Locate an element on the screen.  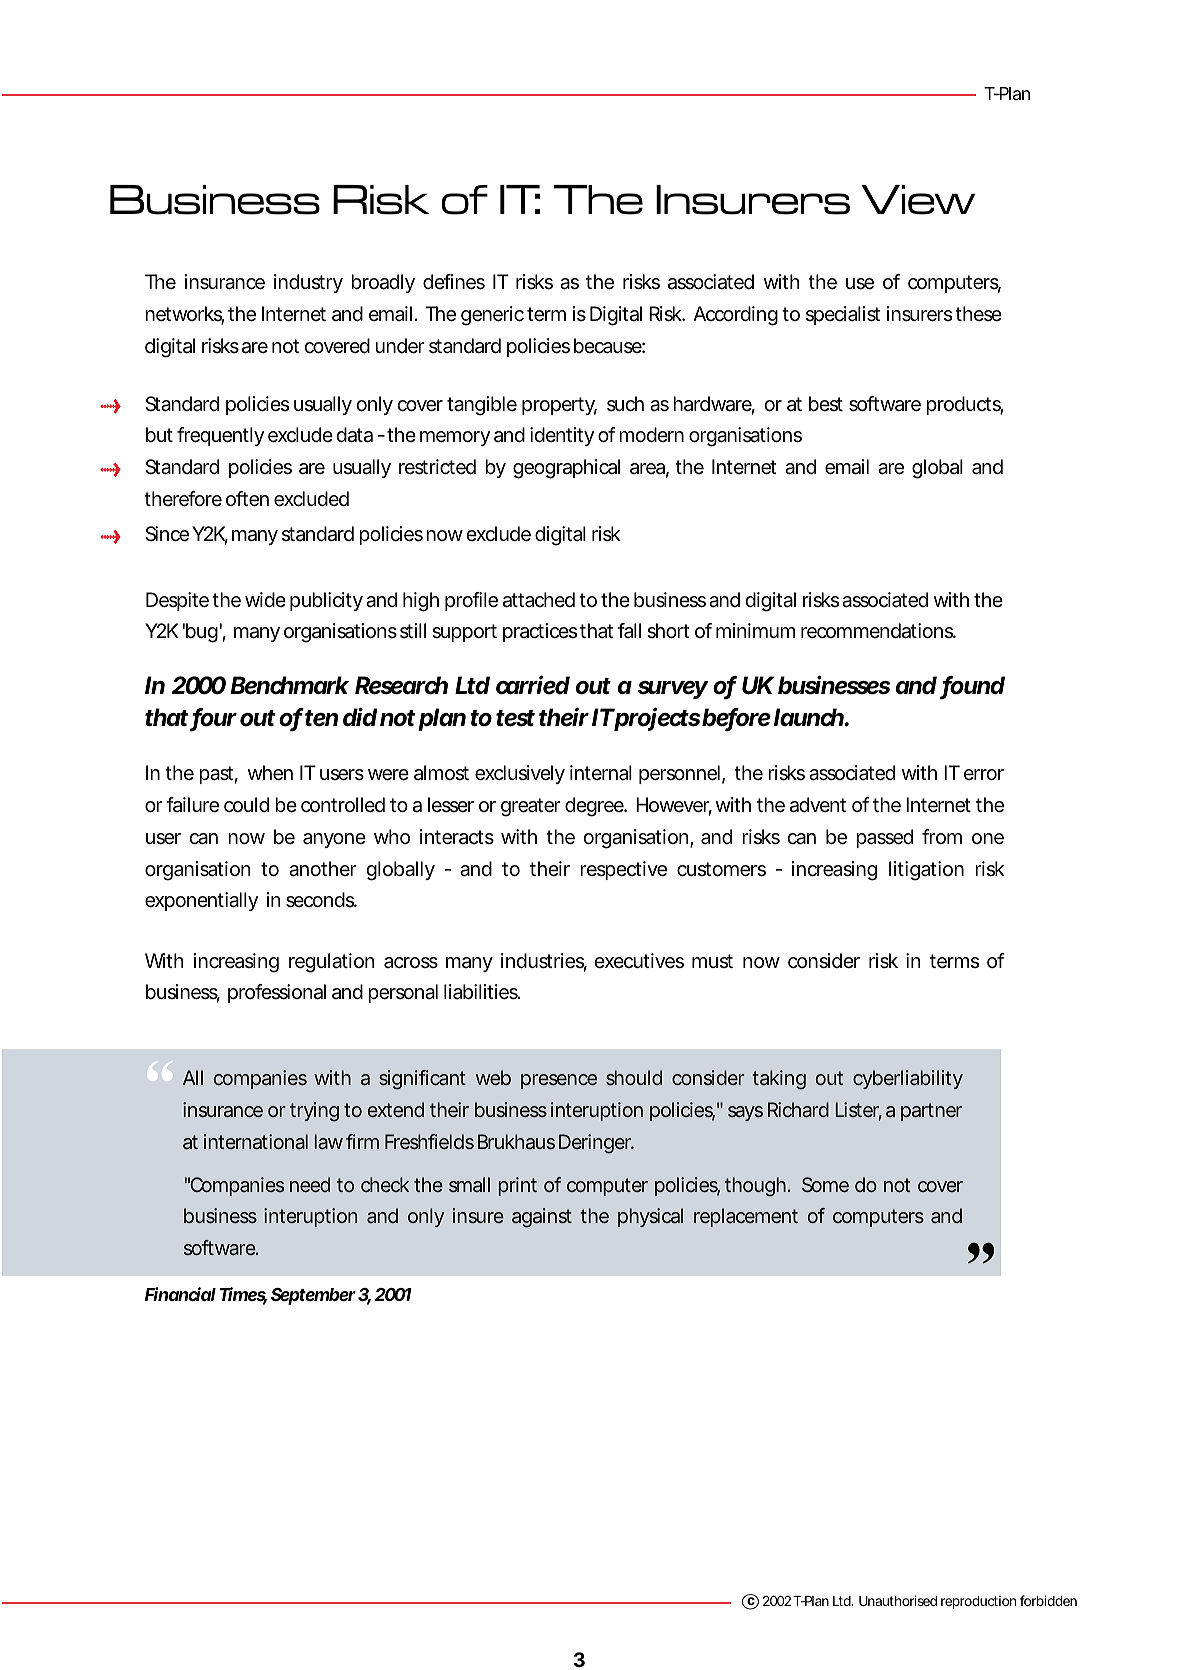
Times is located at coordinates (243, 1295).
